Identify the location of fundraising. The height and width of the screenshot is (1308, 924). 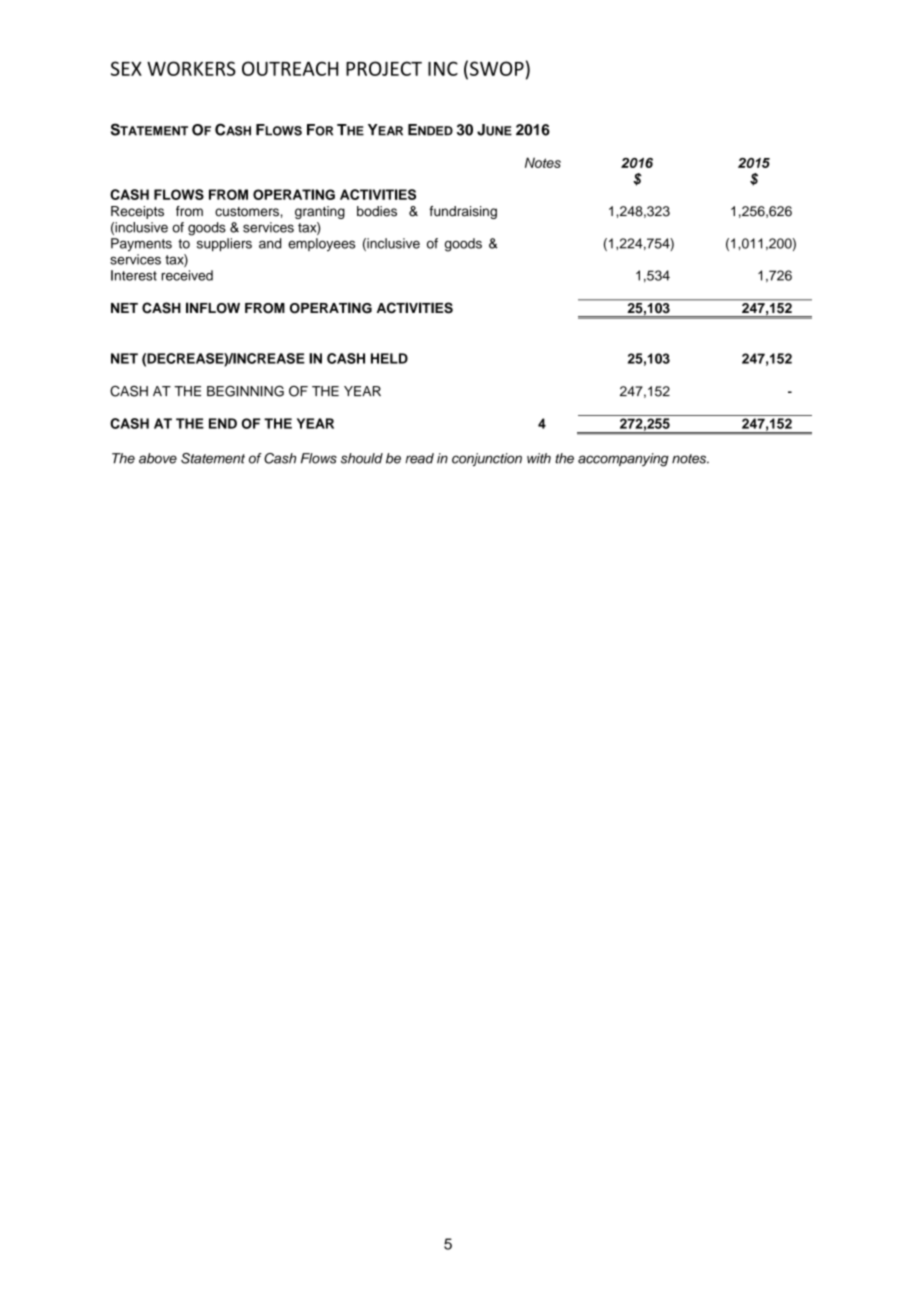
(463, 212).
